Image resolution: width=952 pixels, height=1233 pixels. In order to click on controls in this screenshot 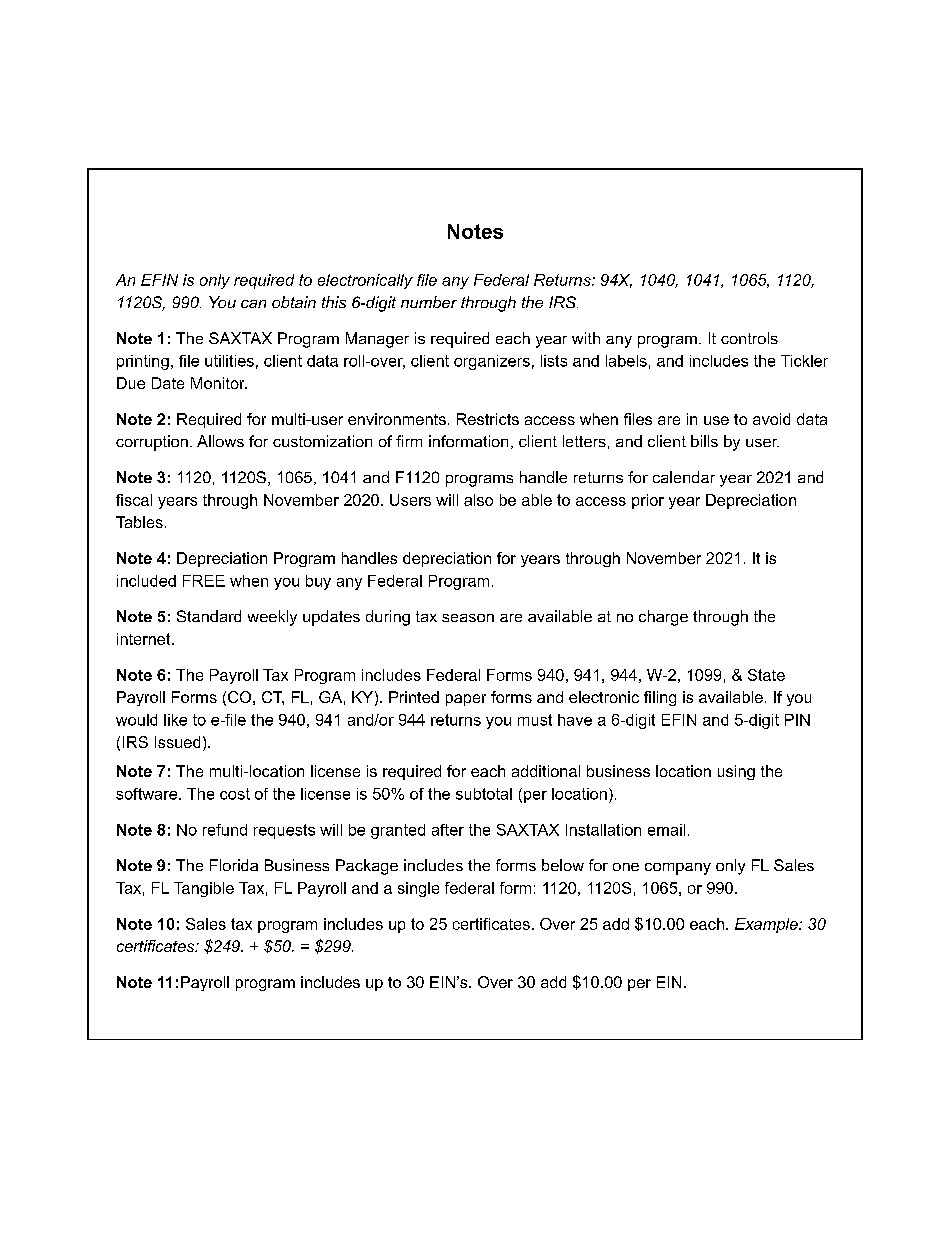, I will do `click(749, 338)`.
